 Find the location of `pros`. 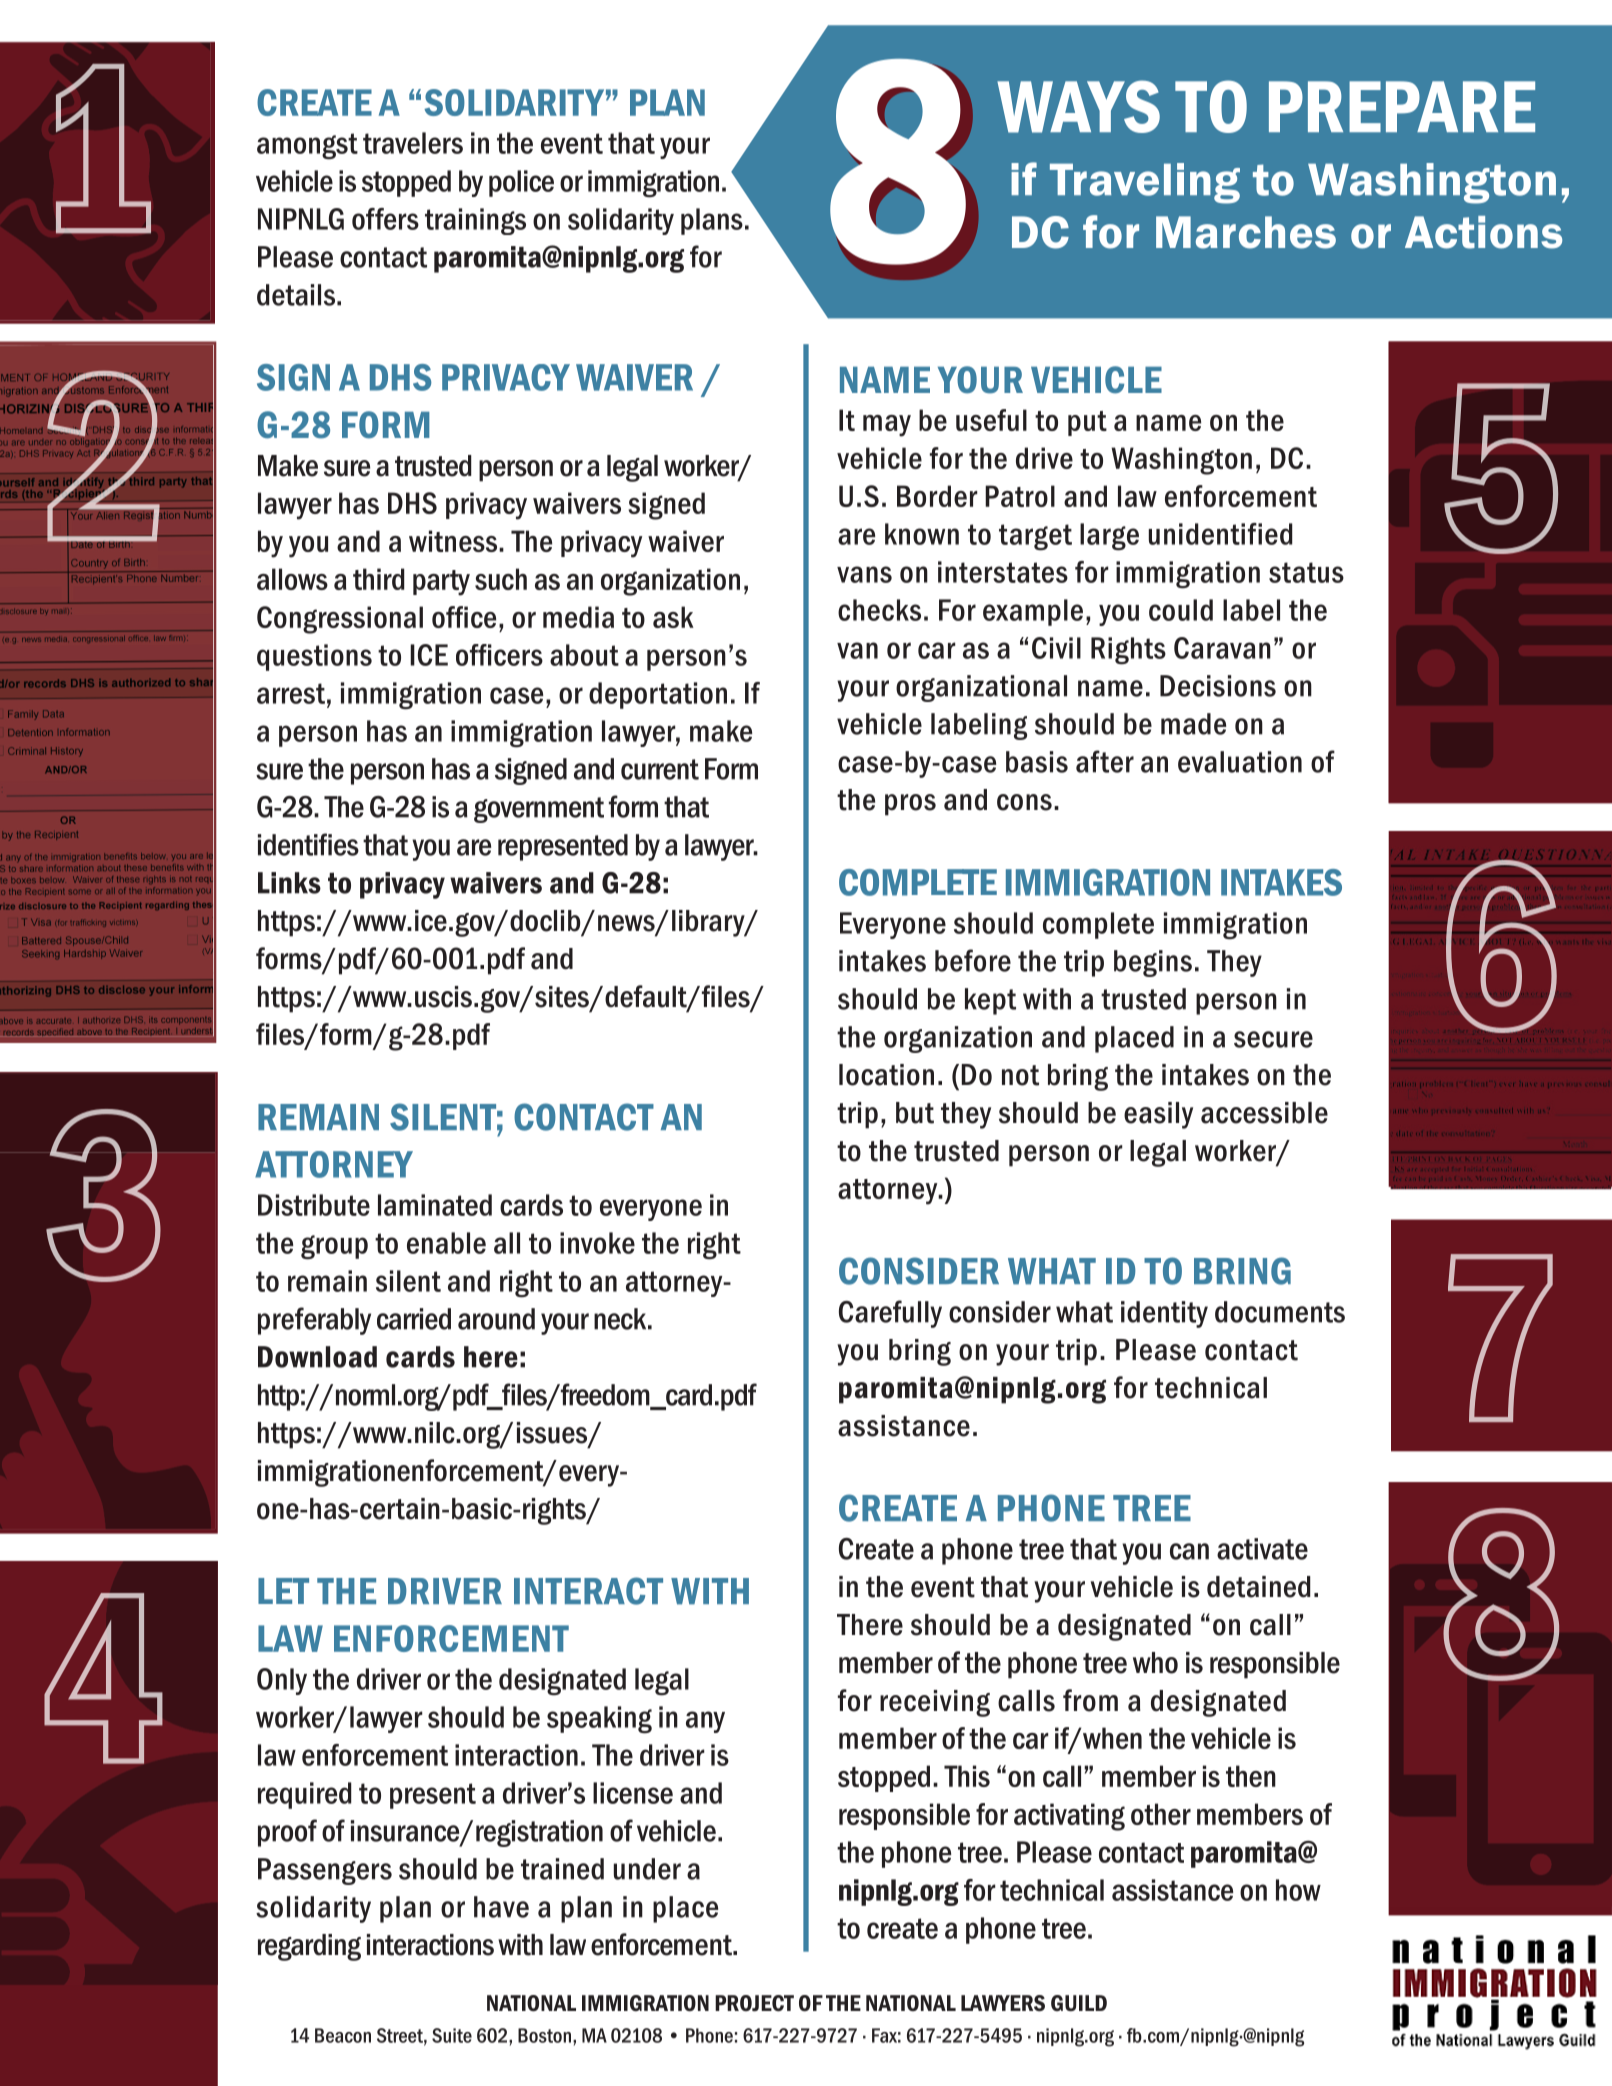

pros is located at coordinates (910, 805).
